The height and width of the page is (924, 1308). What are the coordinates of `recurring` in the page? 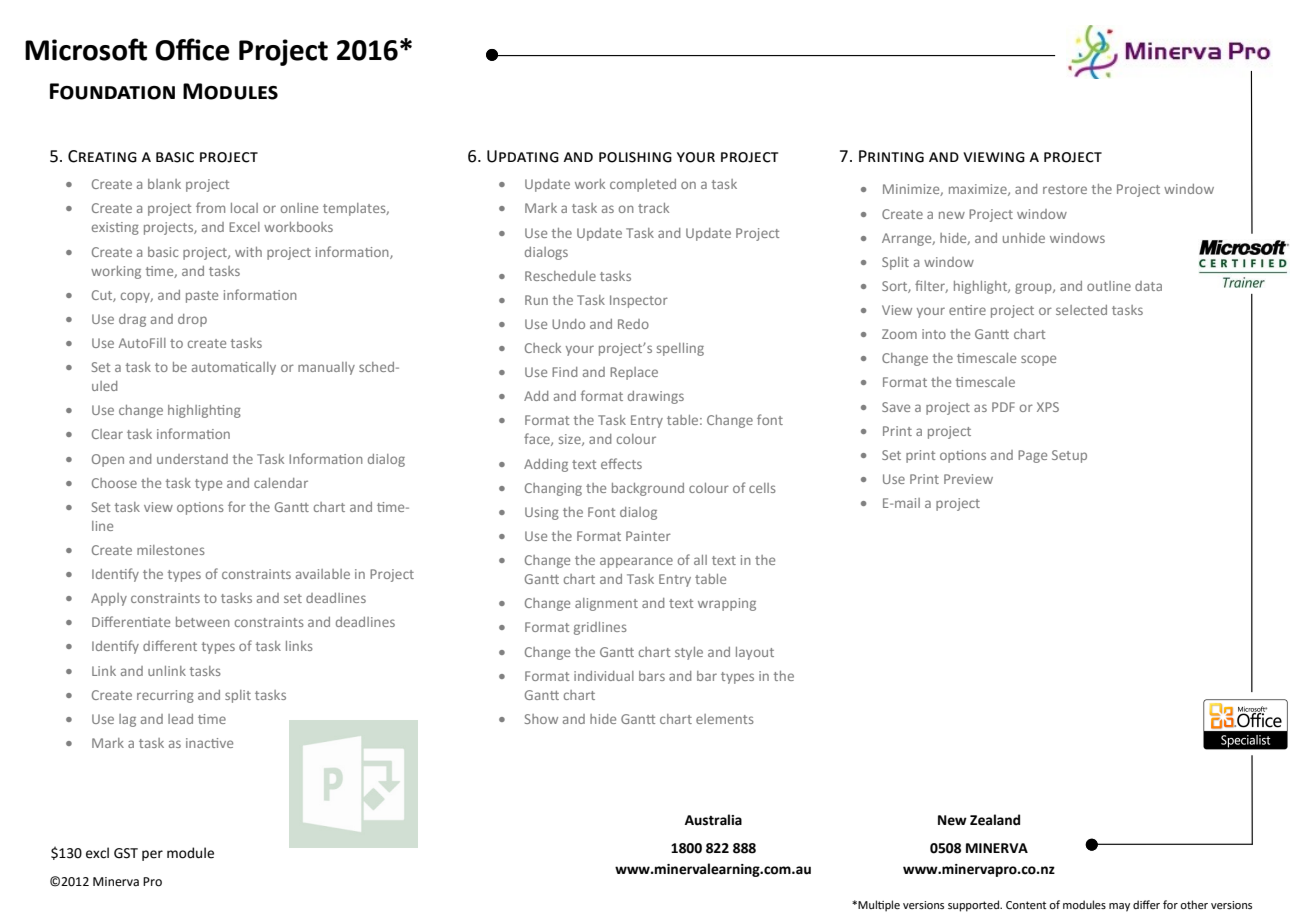 It's located at (165, 696).
